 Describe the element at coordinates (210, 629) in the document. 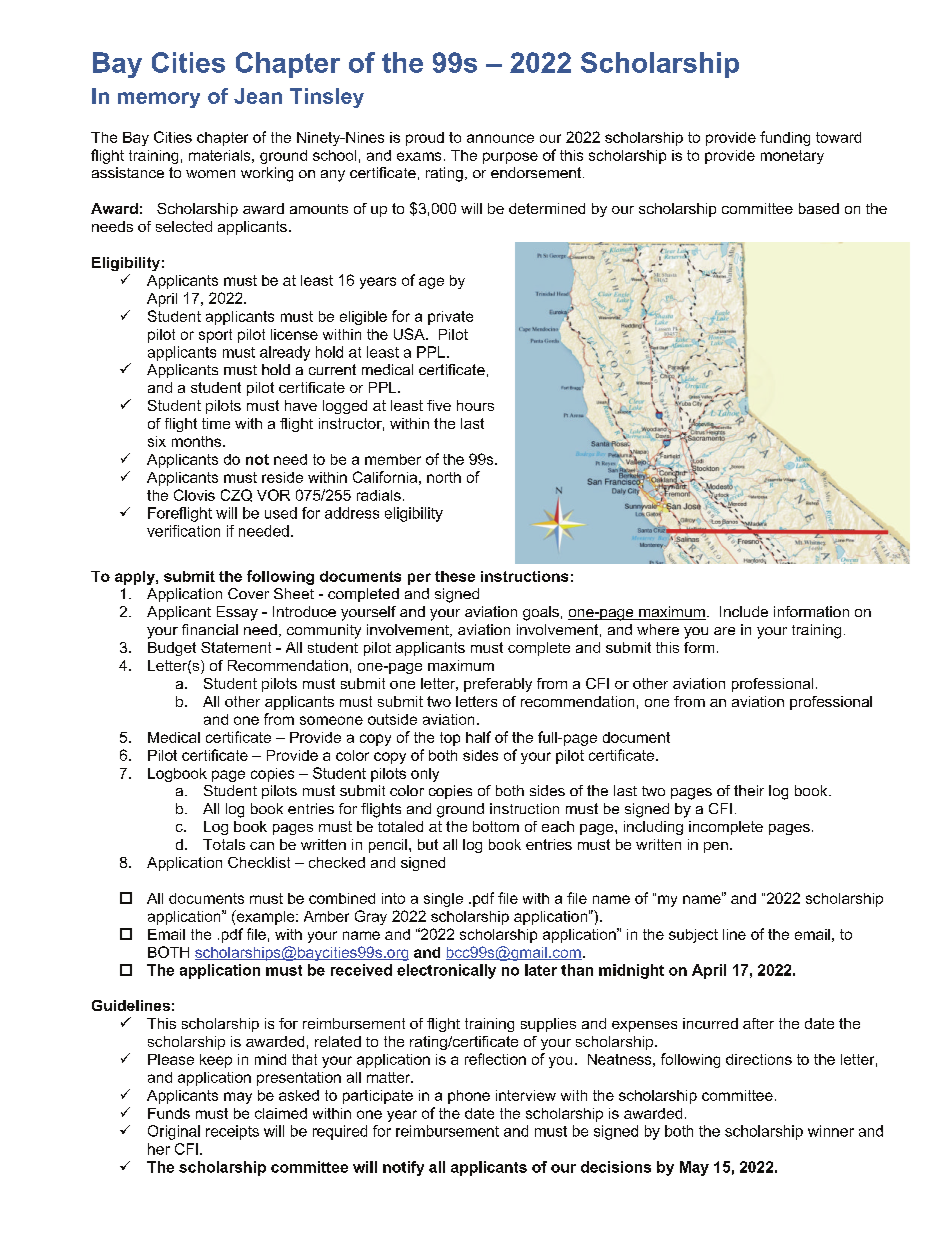

I see `financial` at that location.
